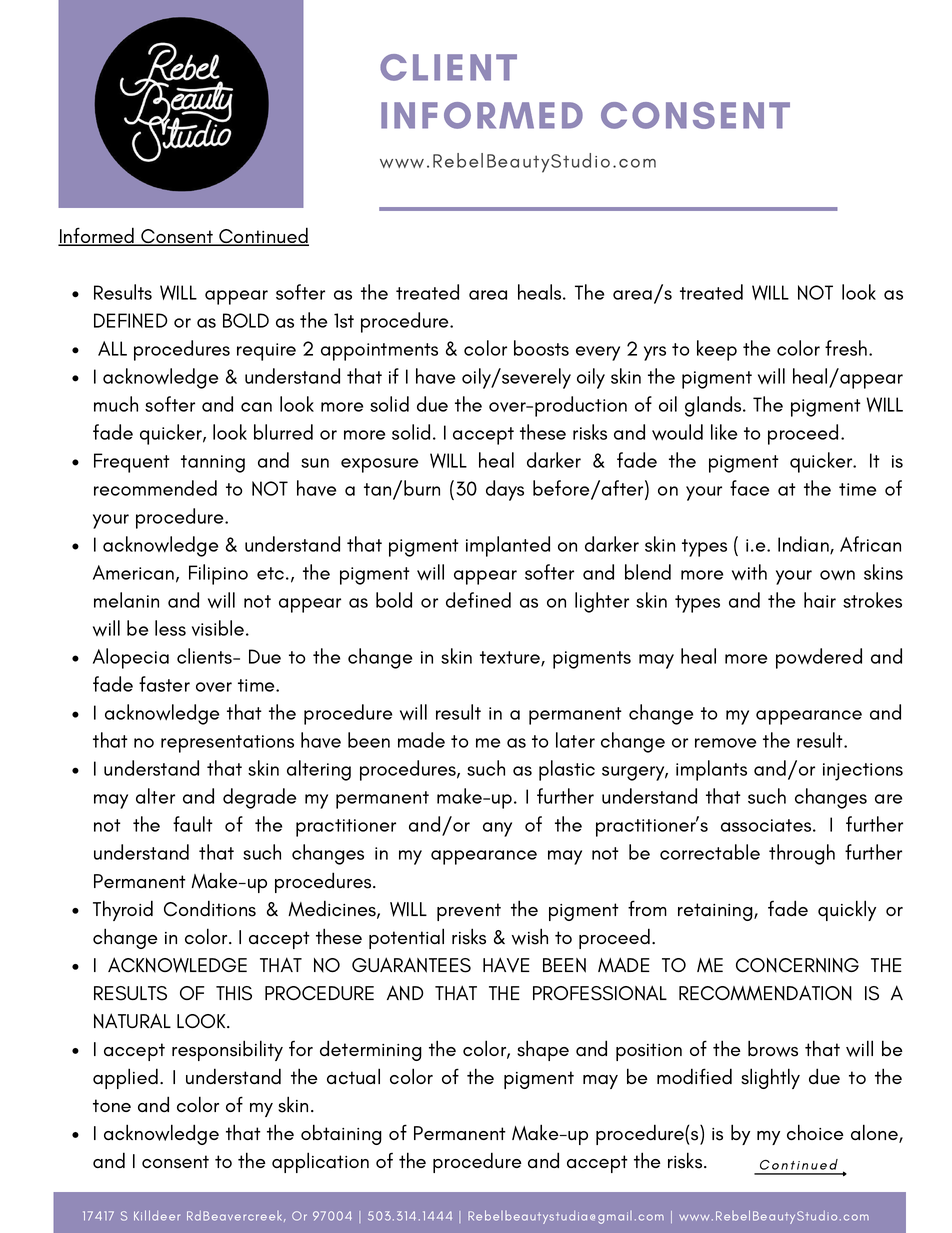 This page has height=1233, width=952. What do you see at coordinates (567, 770) in the page?
I see `plastic` at bounding box center [567, 770].
